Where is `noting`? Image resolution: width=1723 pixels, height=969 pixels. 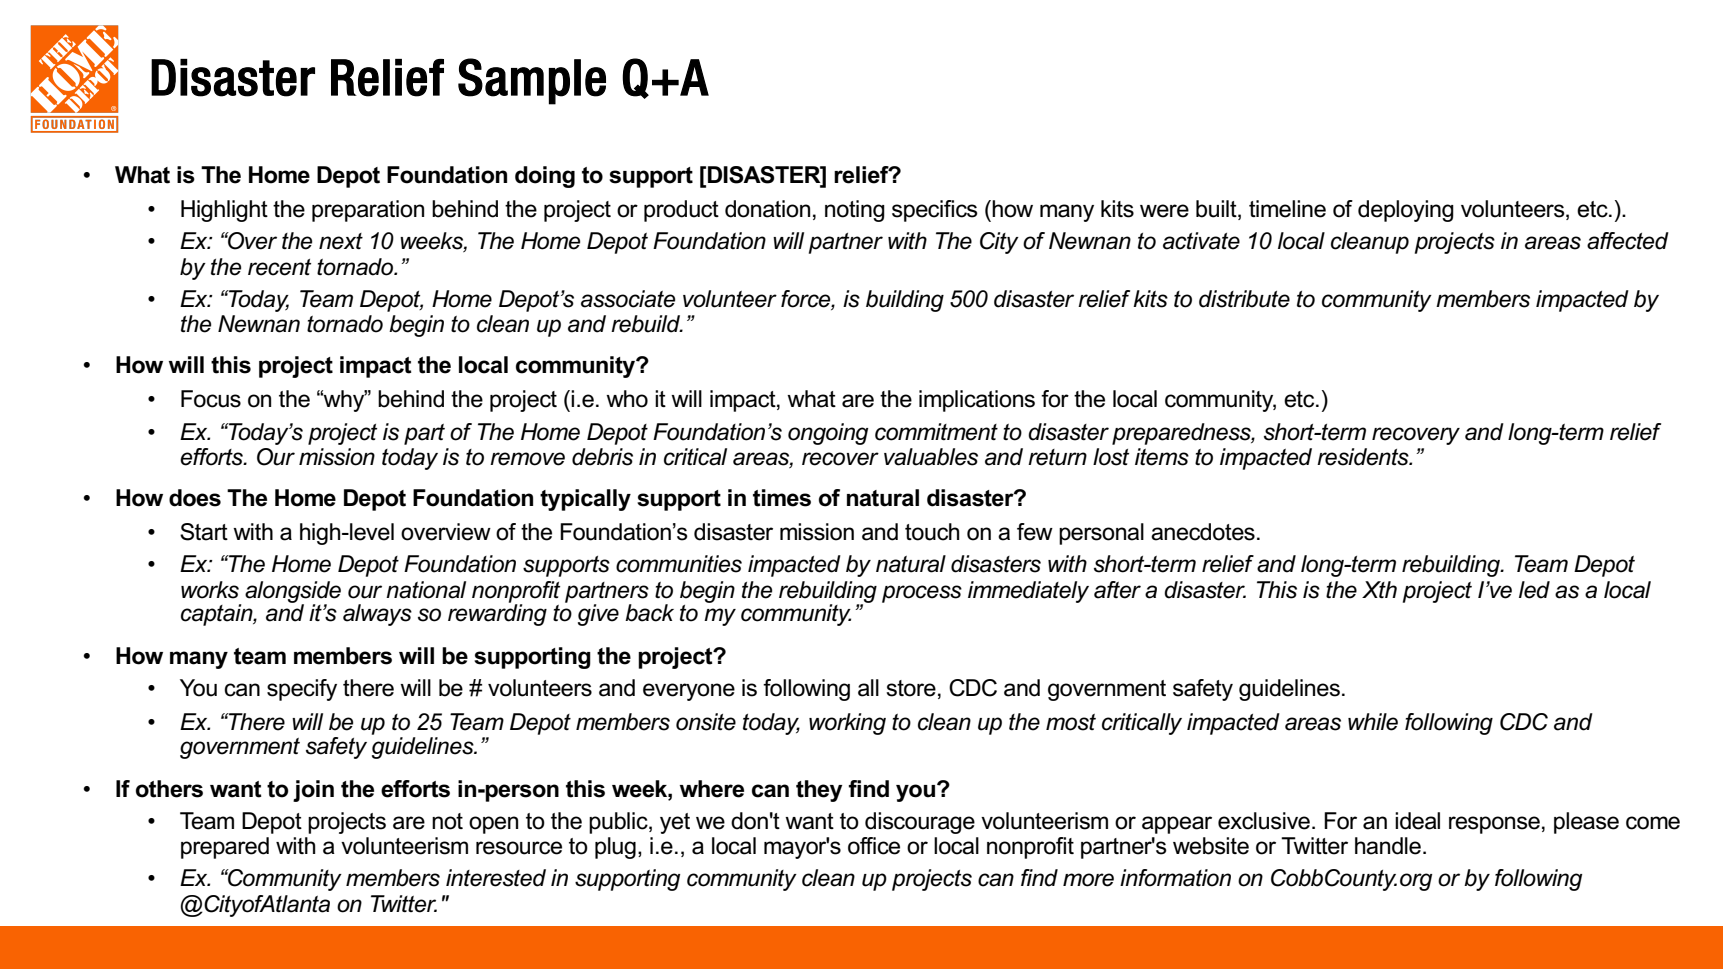 noting is located at coordinates (855, 211).
